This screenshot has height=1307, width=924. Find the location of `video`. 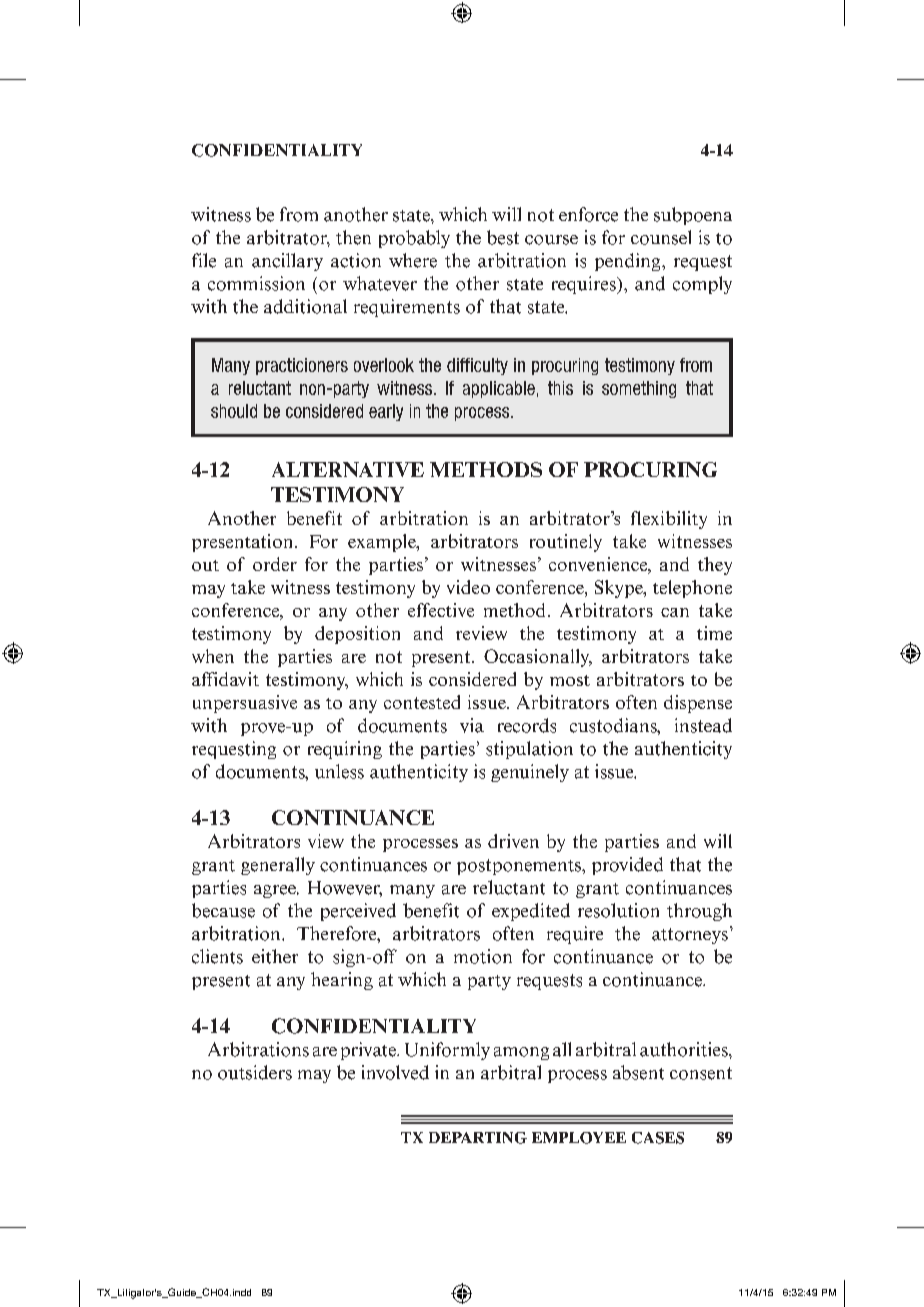

video is located at coordinates (468, 587).
